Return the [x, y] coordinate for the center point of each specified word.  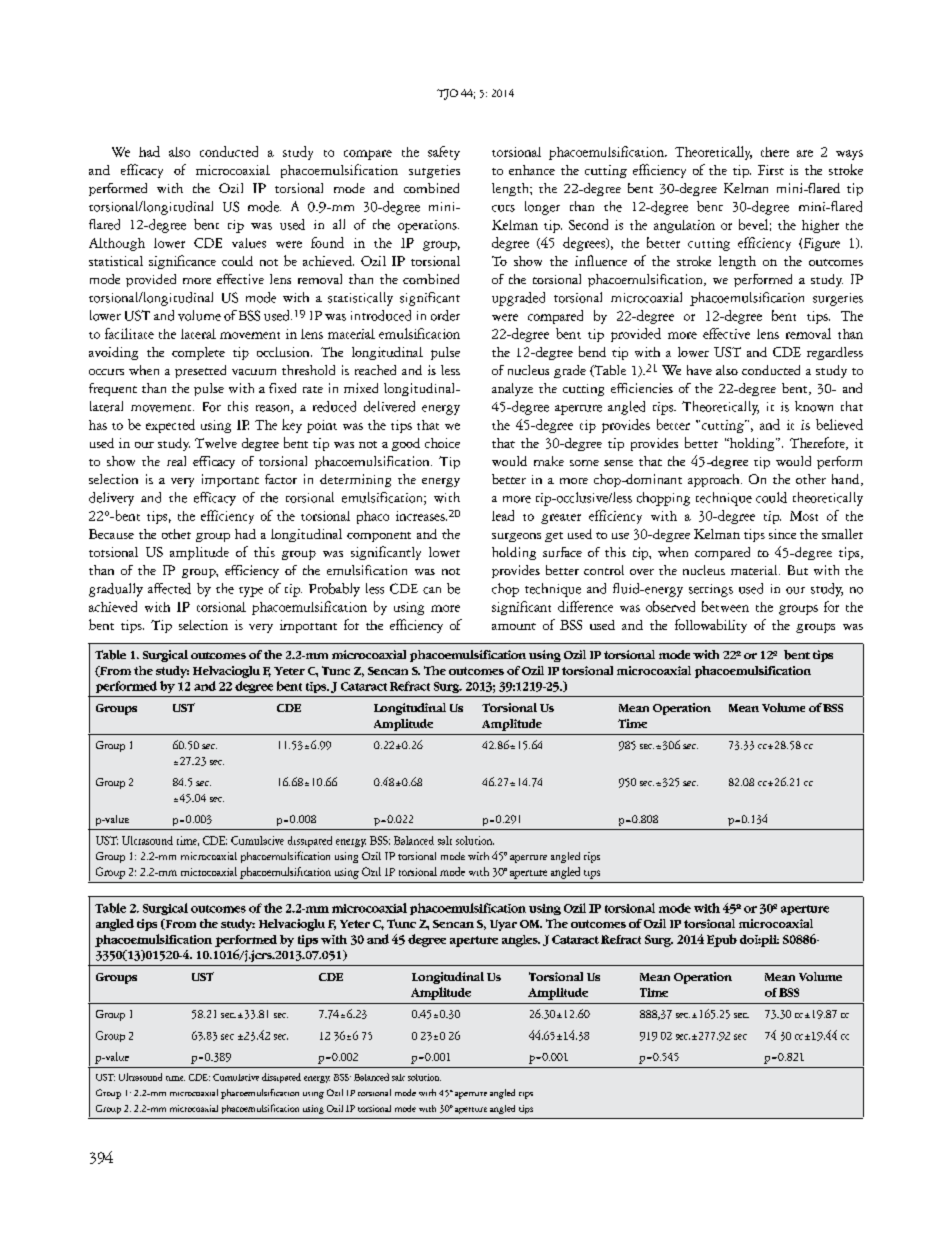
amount [514, 626]
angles [521, 941]
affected [169, 588]
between [725, 606]
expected [170, 426]
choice [442, 443]
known [814, 406]
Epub [722, 940]
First [771, 170]
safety [444, 153]
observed [670, 606]
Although [117, 244]
